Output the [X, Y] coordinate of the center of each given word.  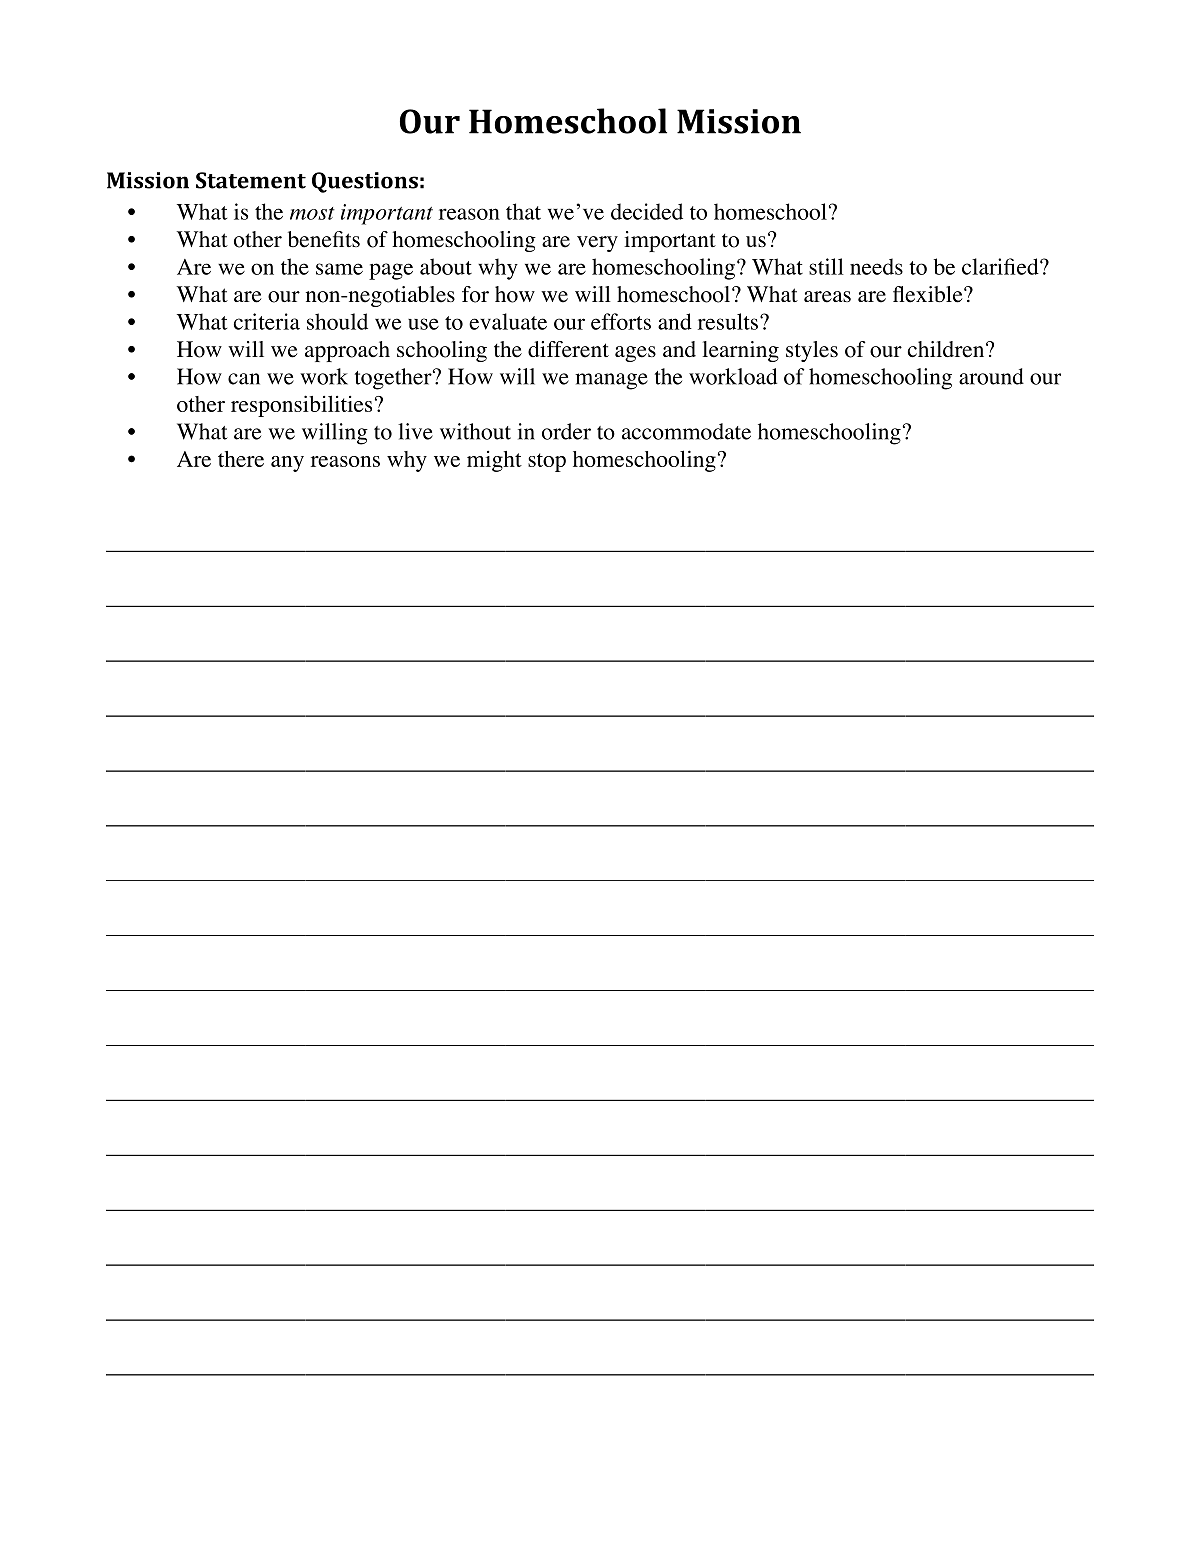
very [597, 244]
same [339, 269]
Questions [365, 182]
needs [876, 266]
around [991, 376]
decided [647, 211]
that [523, 211]
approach [347, 351]
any [287, 464]
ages [635, 354]
